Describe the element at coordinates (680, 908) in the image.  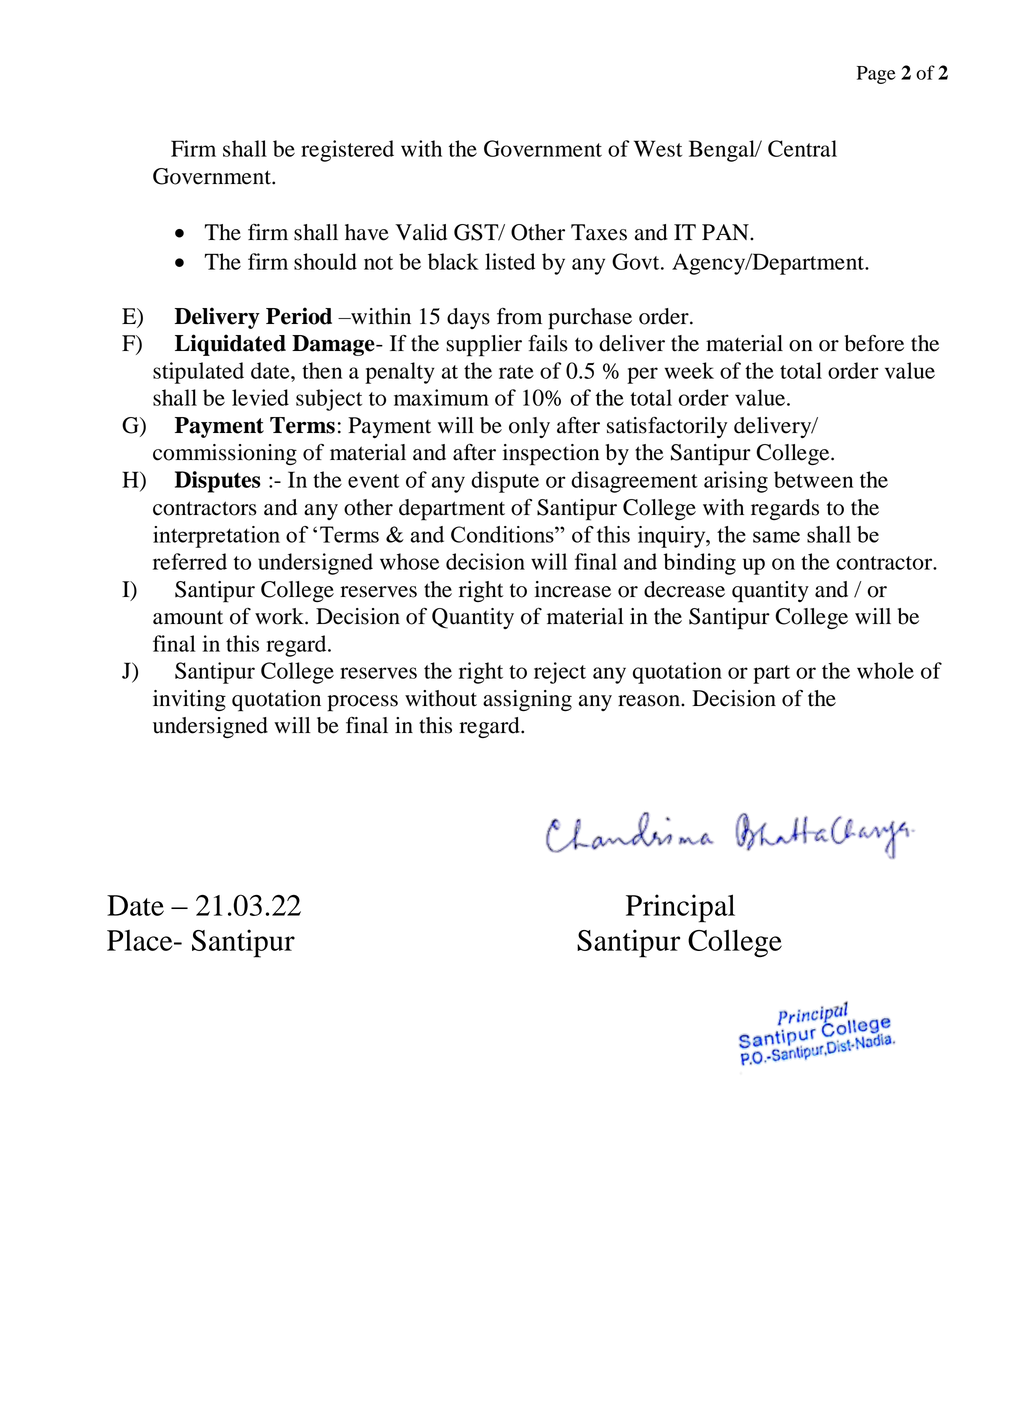
I see `Principal` at that location.
